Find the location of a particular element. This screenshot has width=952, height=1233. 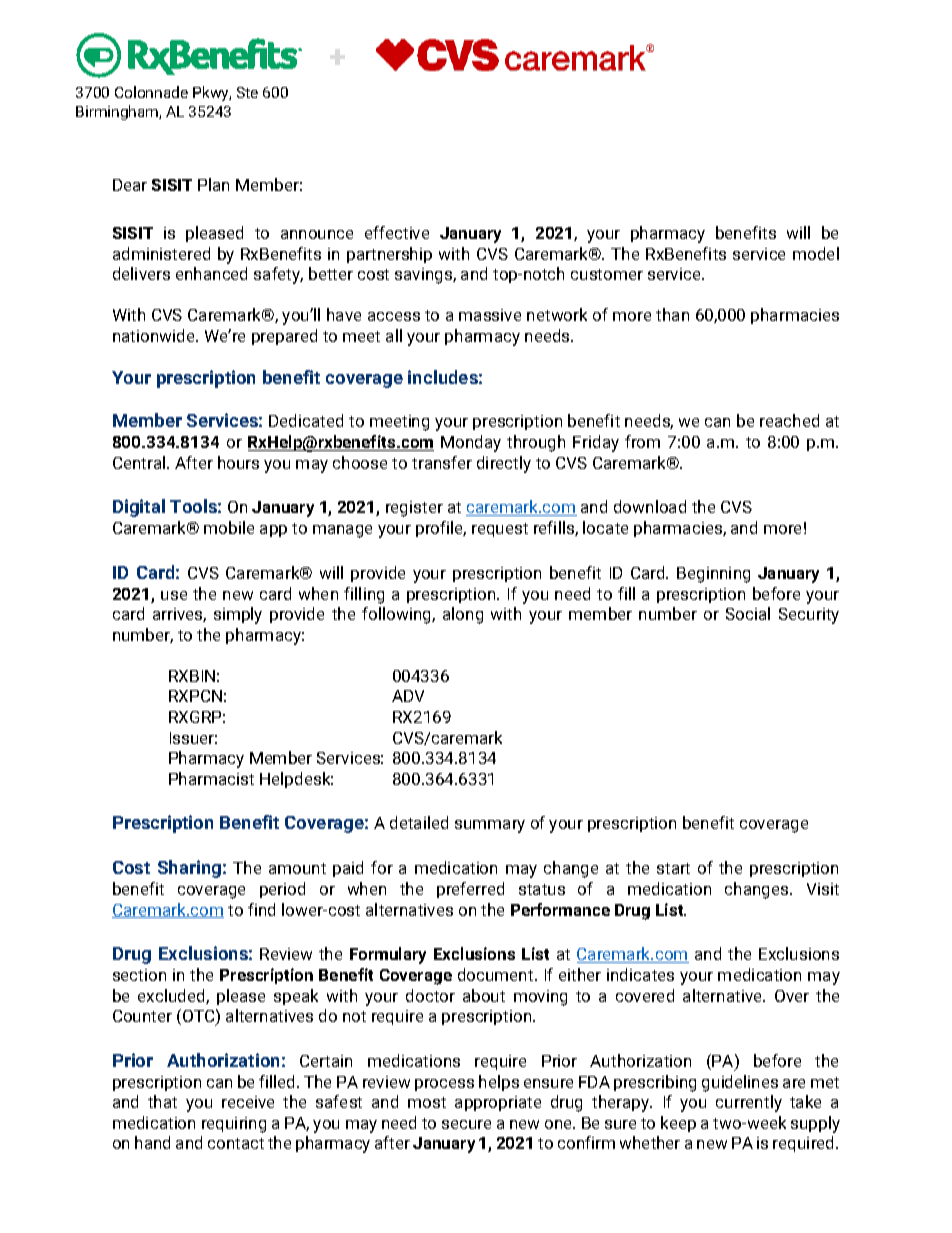

Plan is located at coordinates (213, 184).
